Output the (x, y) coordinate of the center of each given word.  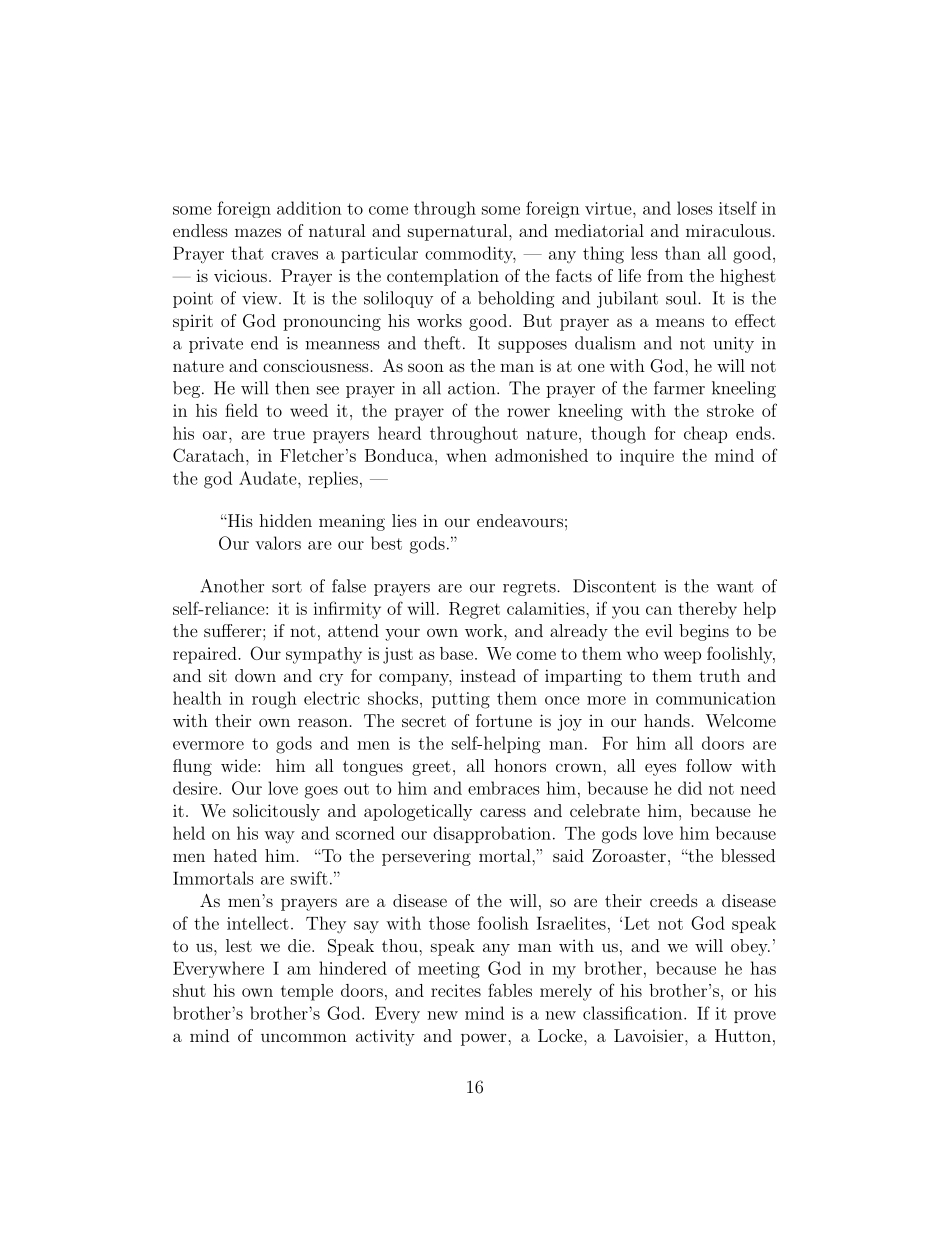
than (683, 253)
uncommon (304, 1037)
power (485, 1039)
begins (704, 632)
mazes (258, 232)
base (458, 653)
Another (232, 586)
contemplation (443, 277)
